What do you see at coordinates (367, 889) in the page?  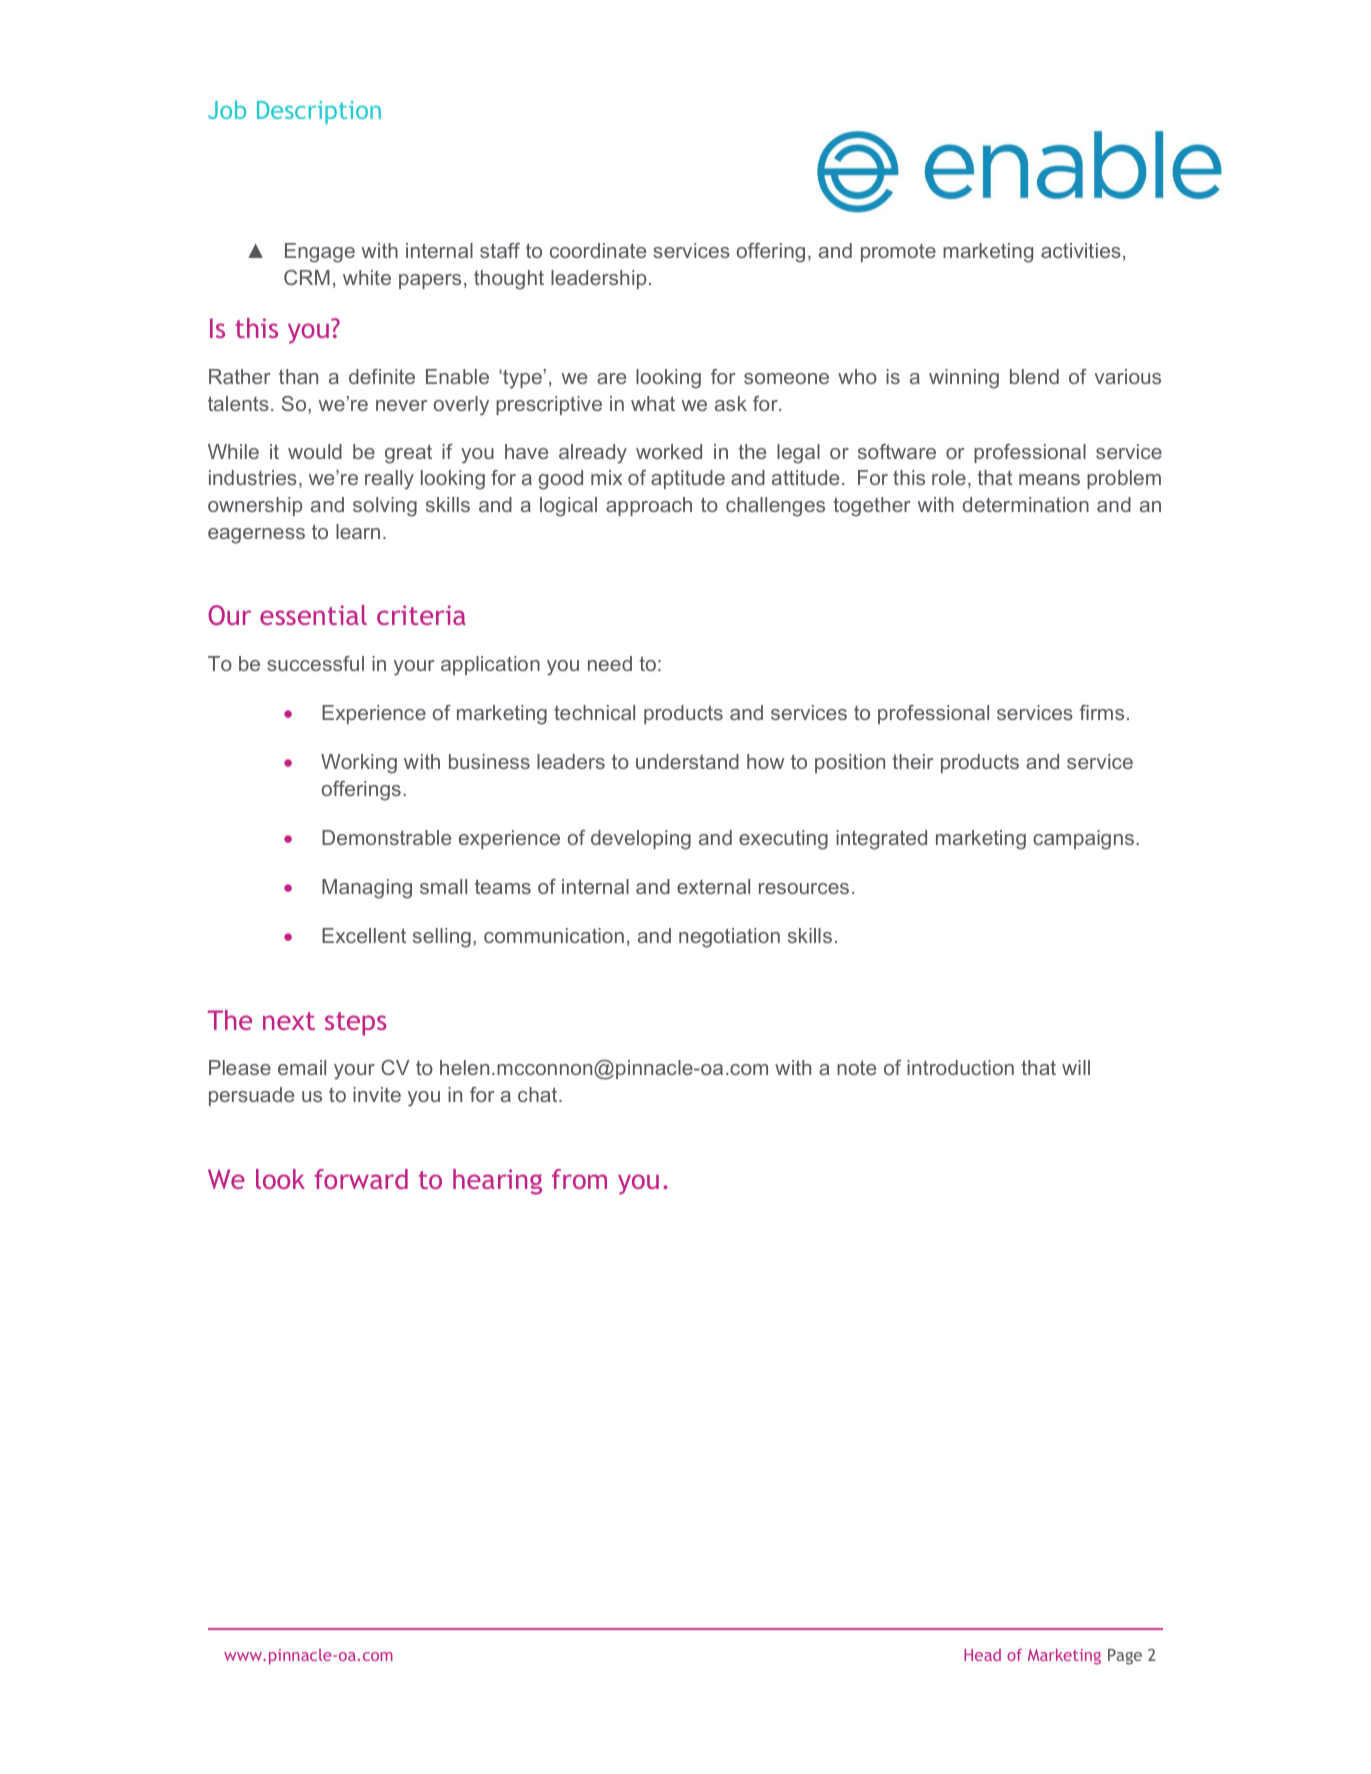 I see `Managing` at bounding box center [367, 889].
